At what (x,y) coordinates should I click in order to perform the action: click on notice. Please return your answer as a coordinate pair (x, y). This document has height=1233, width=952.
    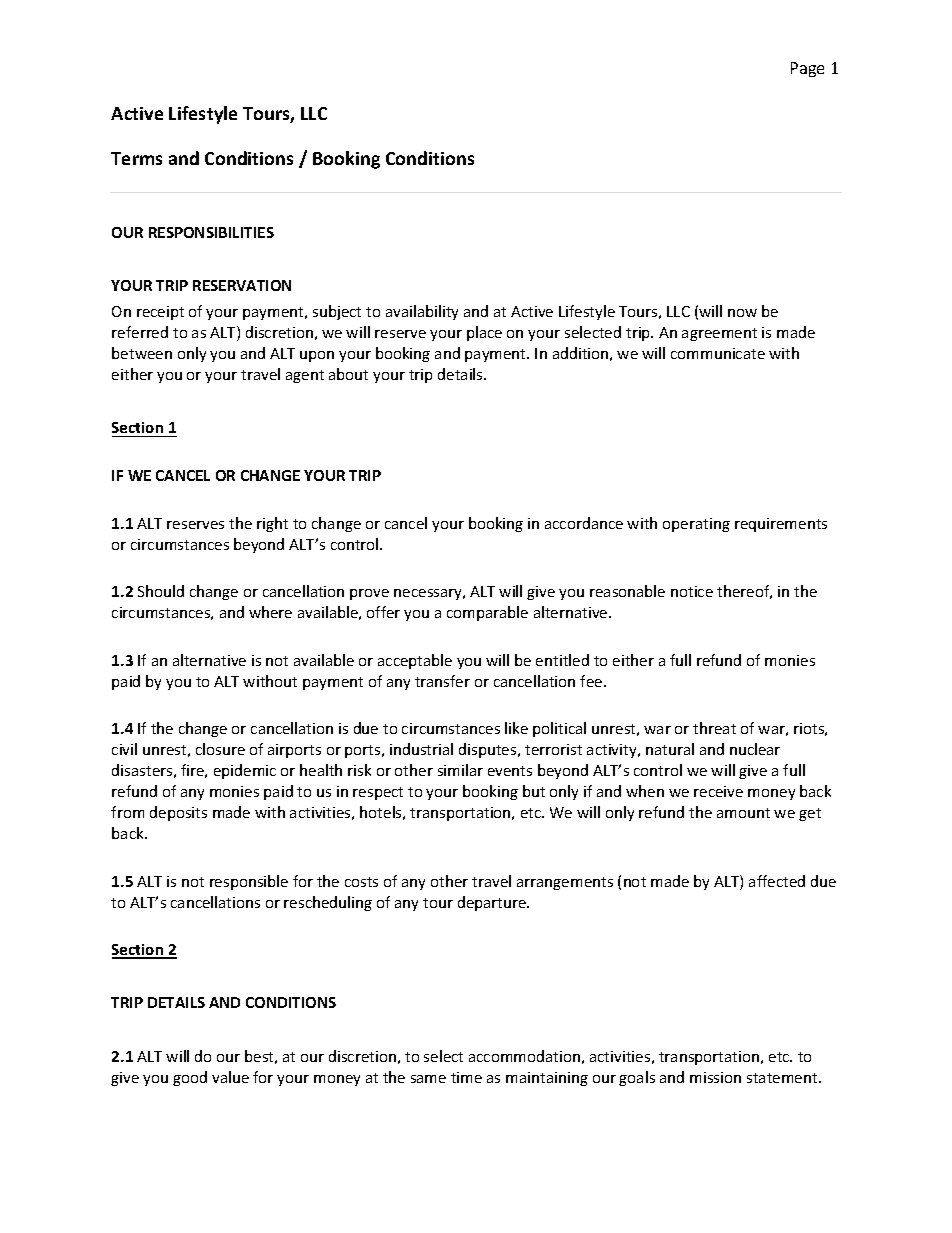
    Looking at the image, I should click on (692, 591).
